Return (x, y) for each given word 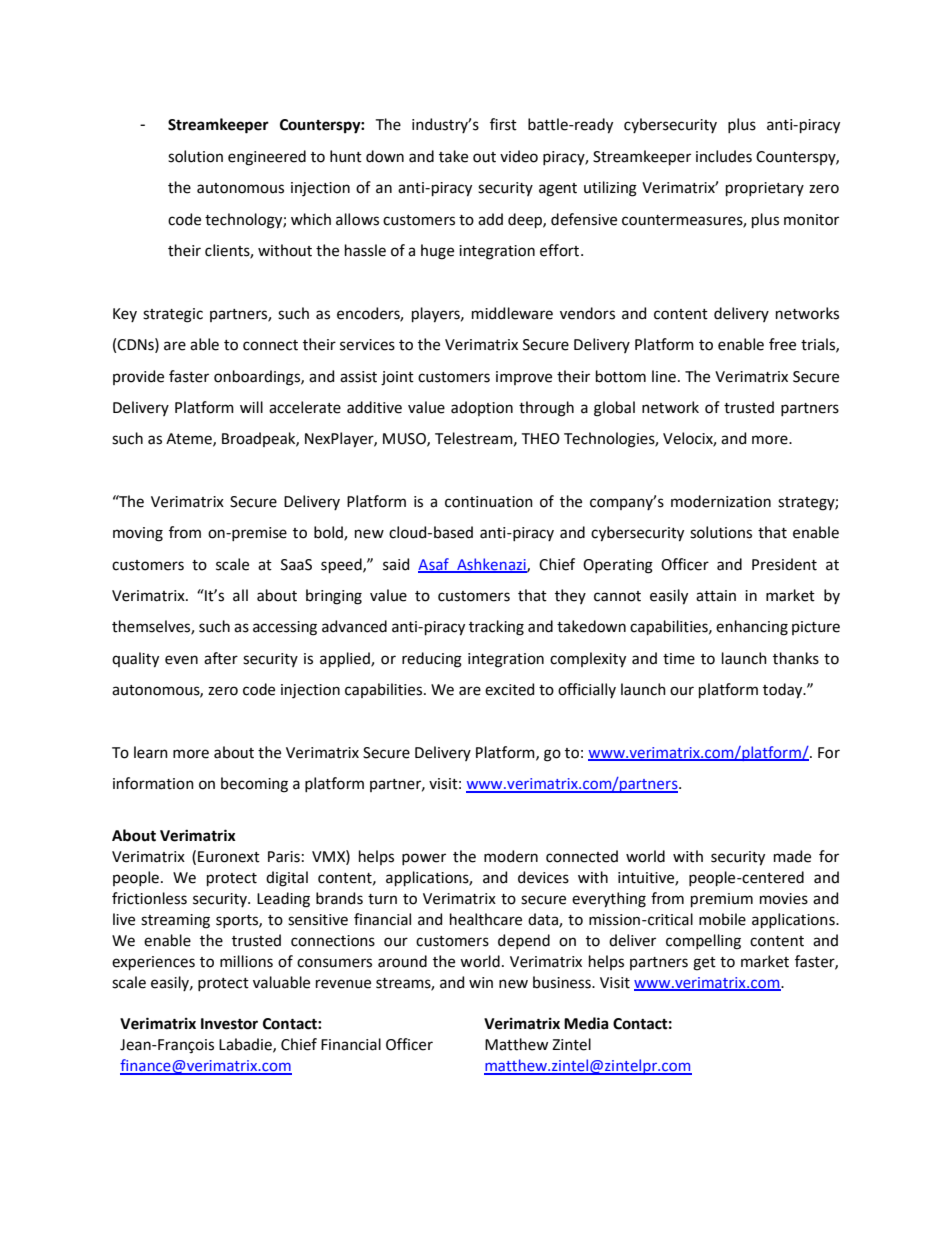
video (519, 156)
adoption (482, 408)
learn (151, 752)
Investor (229, 1024)
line (664, 376)
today (784, 691)
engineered (267, 158)
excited (509, 689)
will (251, 407)
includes (724, 156)
